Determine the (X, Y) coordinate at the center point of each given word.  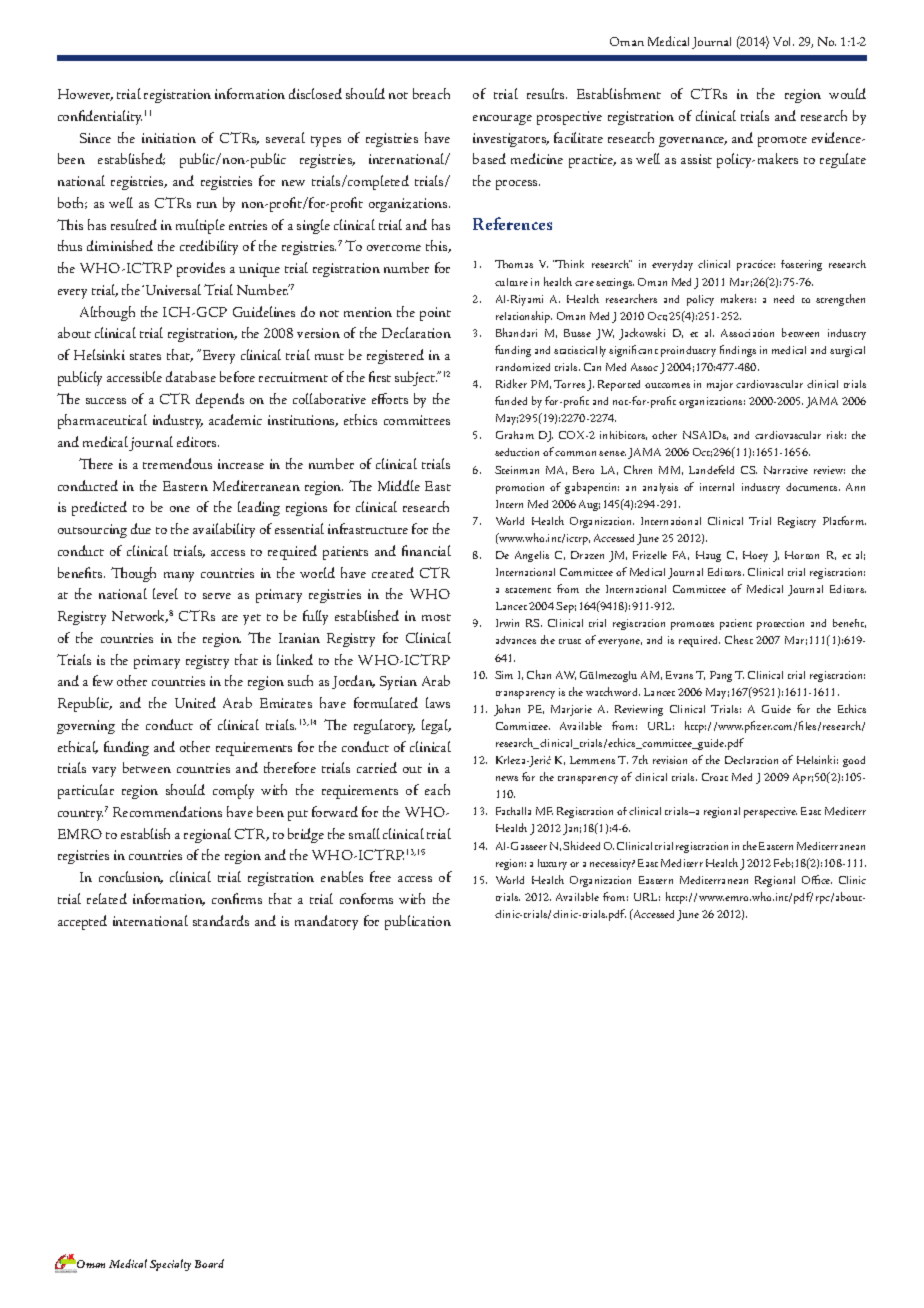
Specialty (170, 1265)
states (145, 356)
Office (817, 879)
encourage (502, 120)
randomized (523, 367)
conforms (366, 898)
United (195, 702)
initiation (169, 138)
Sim (504, 675)
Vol (783, 41)
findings (738, 351)
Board (209, 1263)
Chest (739, 639)
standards (221, 920)
